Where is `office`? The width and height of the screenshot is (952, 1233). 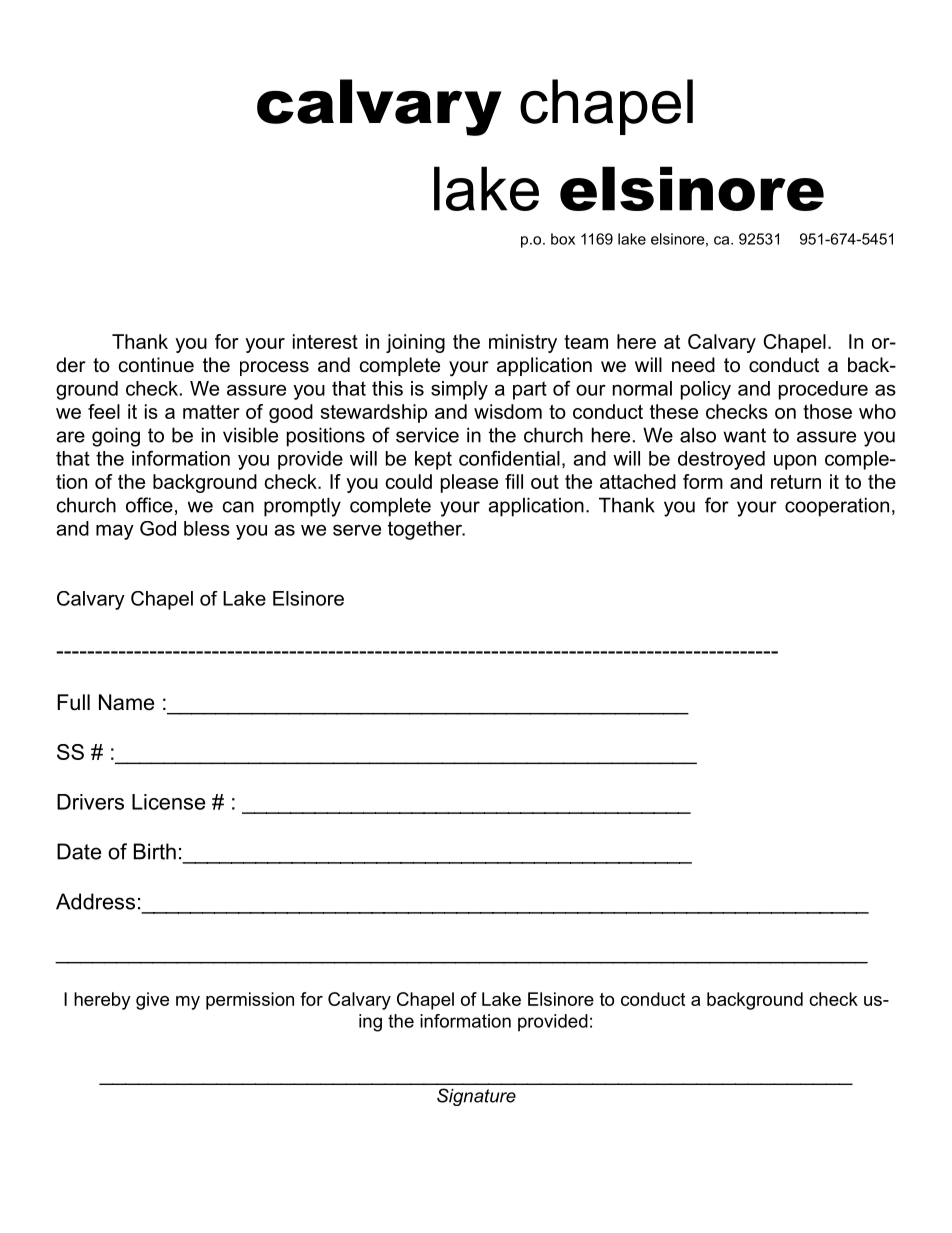 office is located at coordinates (149, 505).
